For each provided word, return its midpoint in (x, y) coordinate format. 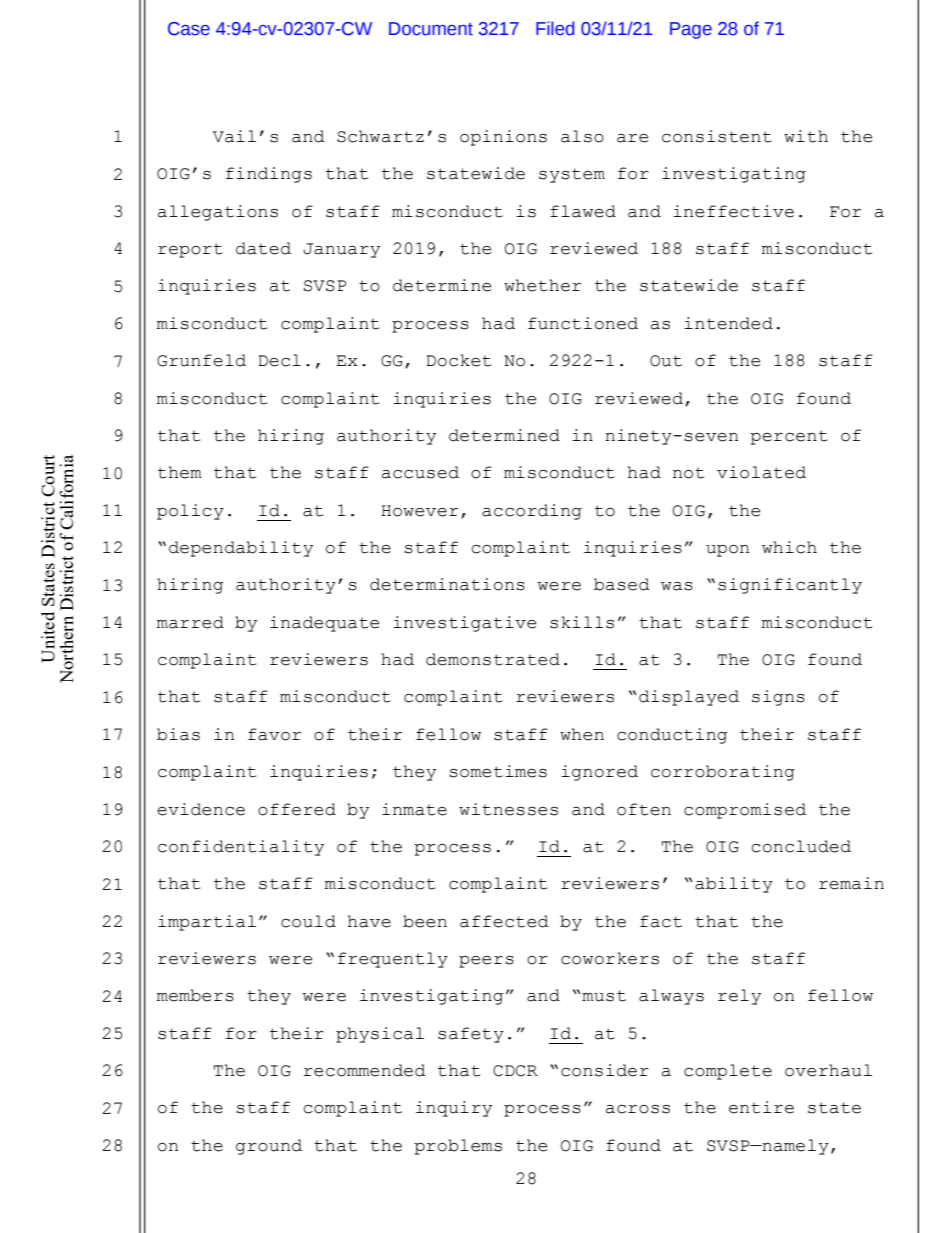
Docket (458, 360)
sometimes (498, 771)
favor (274, 734)
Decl (279, 360)
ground (269, 1147)
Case (189, 29)
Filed (555, 28)
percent (789, 437)
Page (691, 30)
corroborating (723, 773)
